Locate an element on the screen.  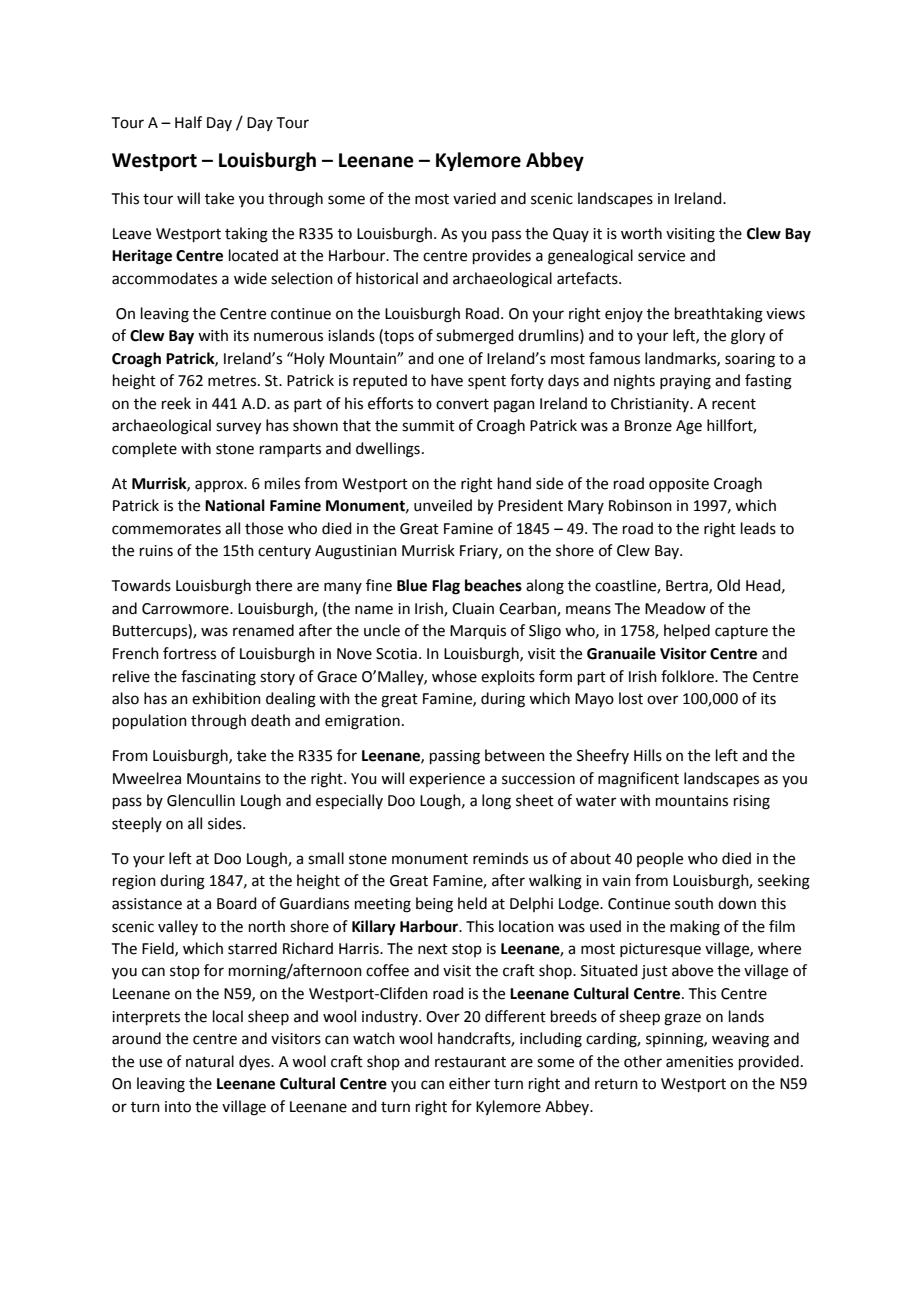
either is located at coordinates (469, 1083).
